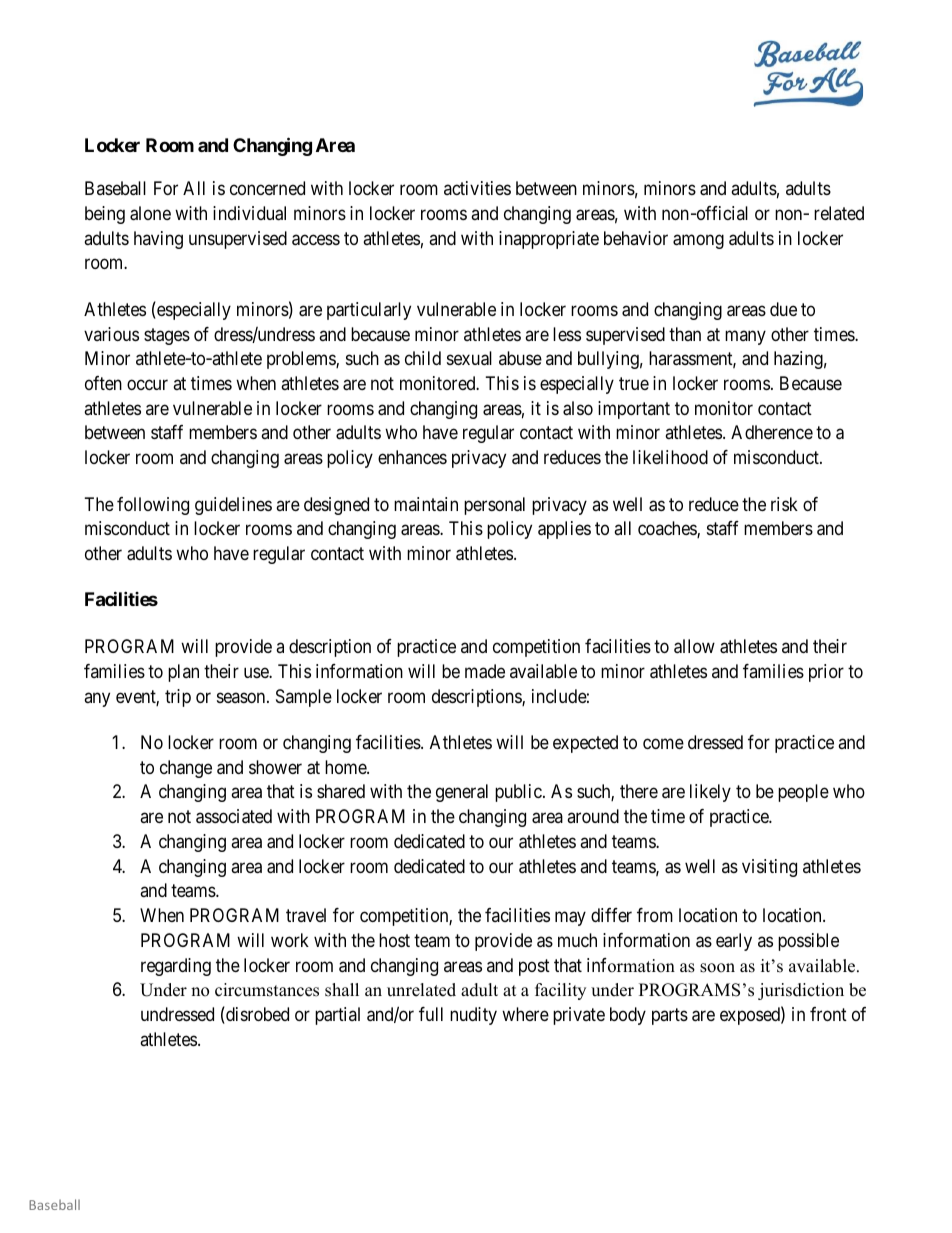 The image size is (952, 1233). I want to click on among, so click(698, 241).
